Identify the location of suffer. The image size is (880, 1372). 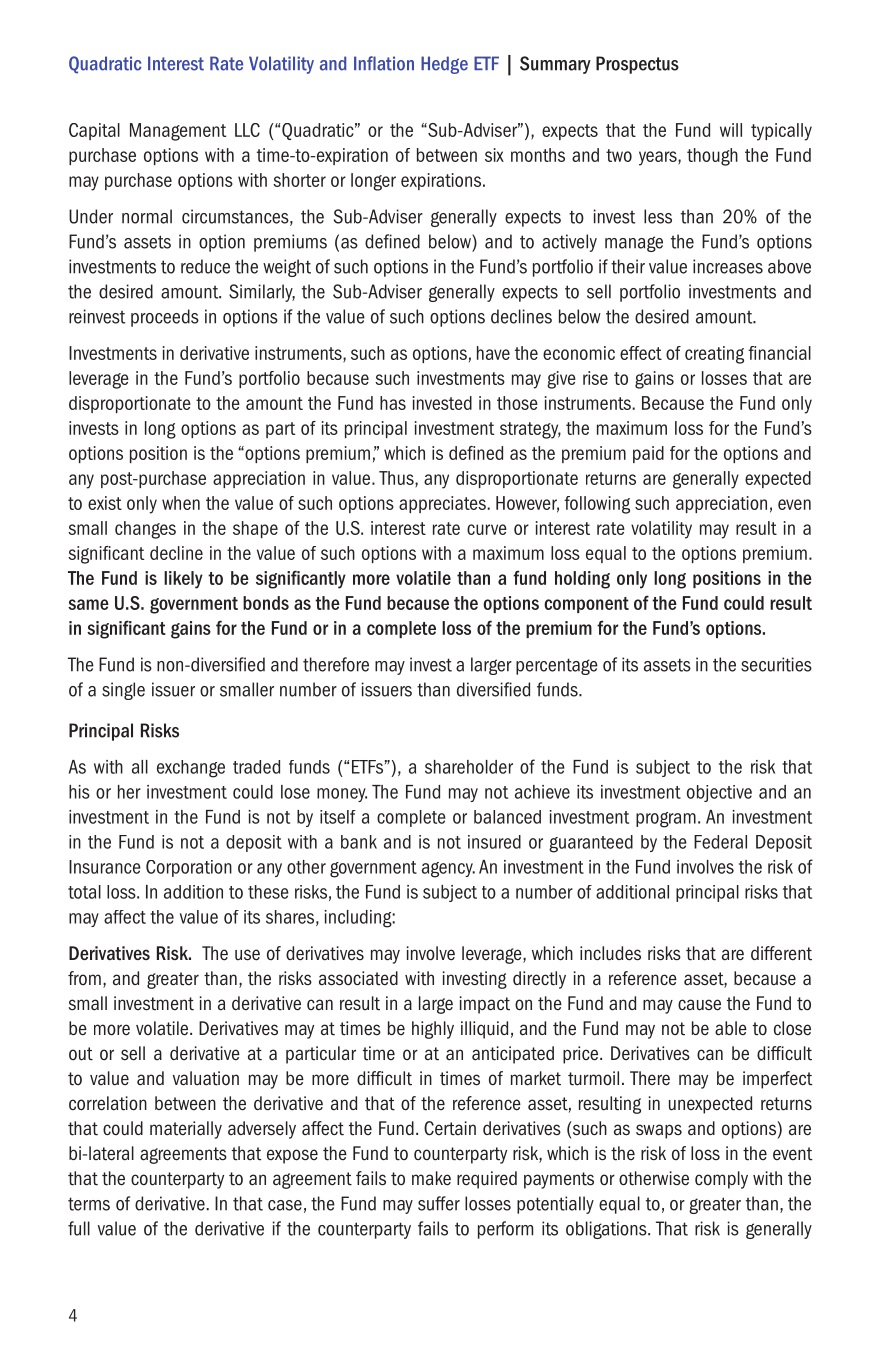
(439, 1203).
